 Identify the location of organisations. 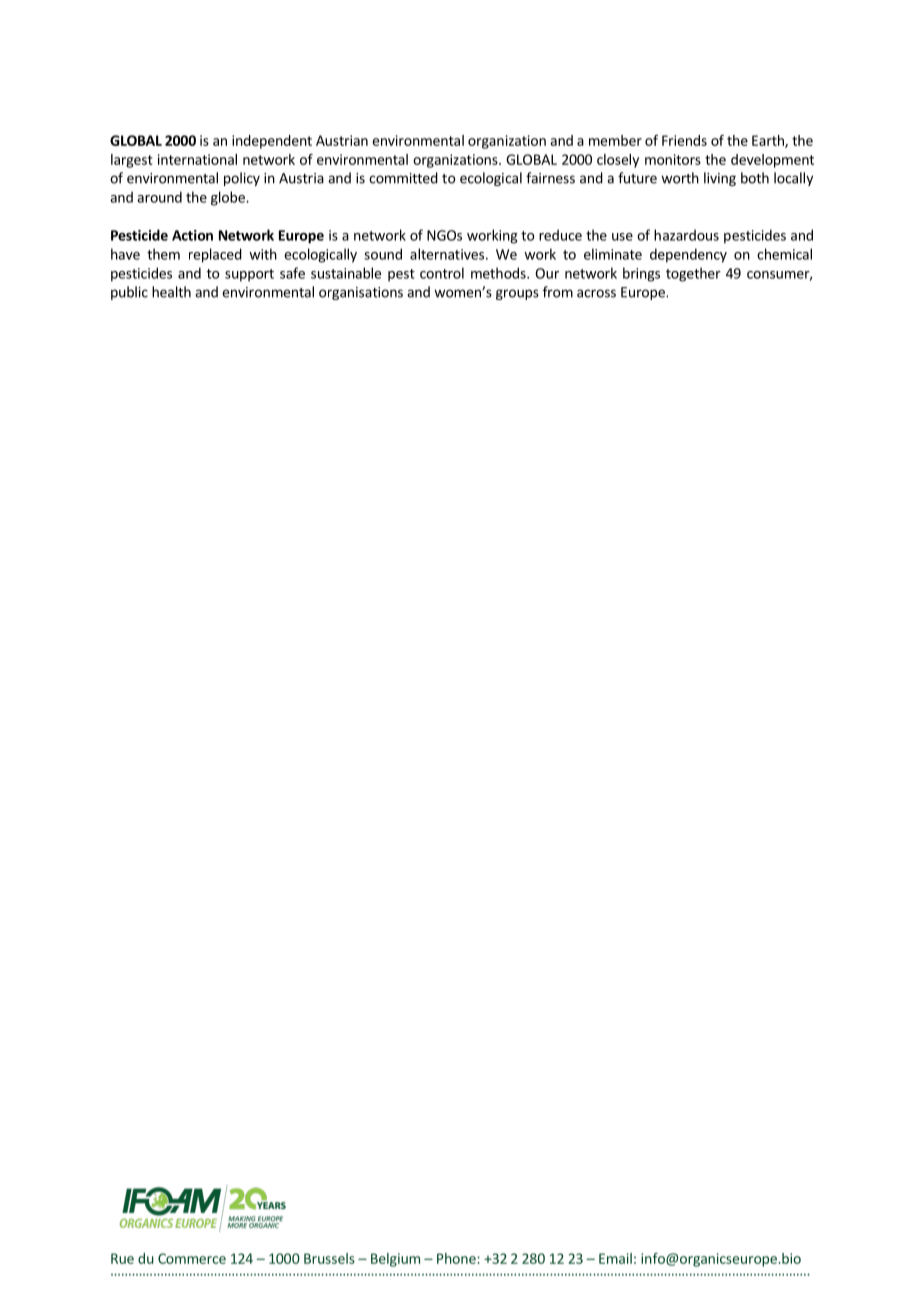
(361, 293).
